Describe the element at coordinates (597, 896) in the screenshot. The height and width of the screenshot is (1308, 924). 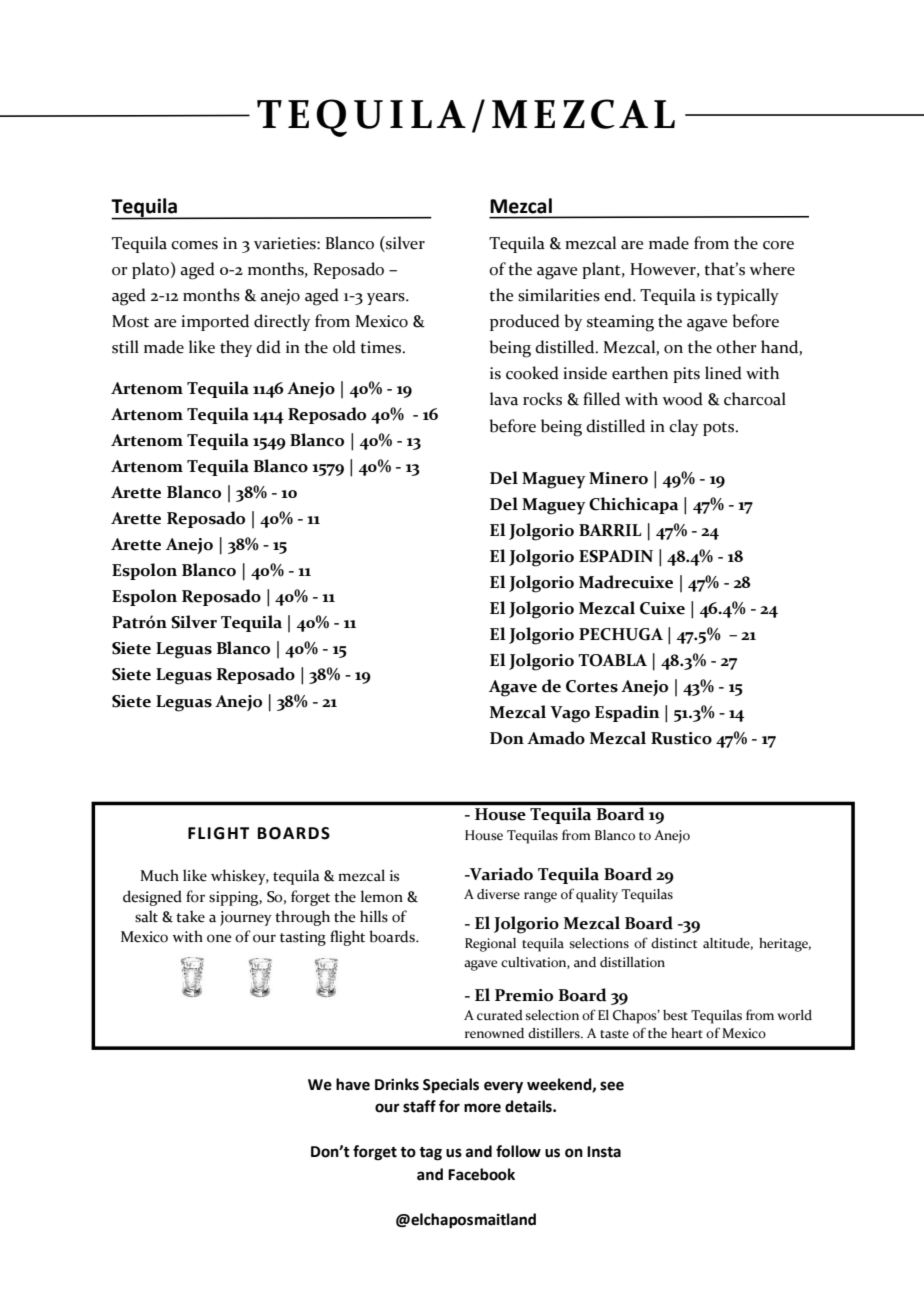
I see `quality` at that location.
